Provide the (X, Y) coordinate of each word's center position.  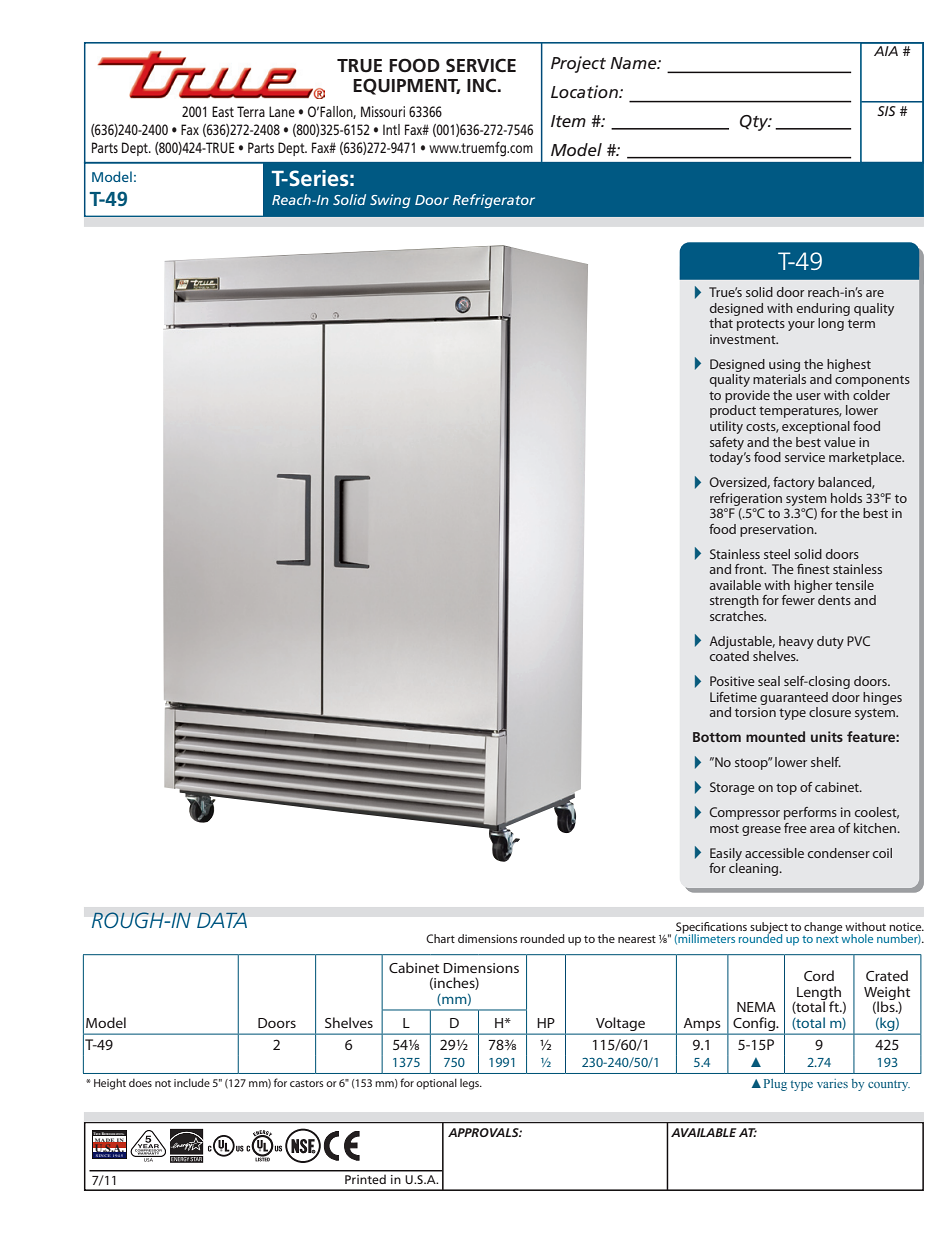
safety (727, 443)
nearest (637, 939)
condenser (839, 853)
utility (726, 427)
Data (222, 920)
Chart (440, 938)
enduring (823, 309)
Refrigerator (494, 201)
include (192, 1082)
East (223, 111)
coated (729, 656)
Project (578, 64)
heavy (796, 642)
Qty (755, 123)
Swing (390, 201)
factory (794, 483)
